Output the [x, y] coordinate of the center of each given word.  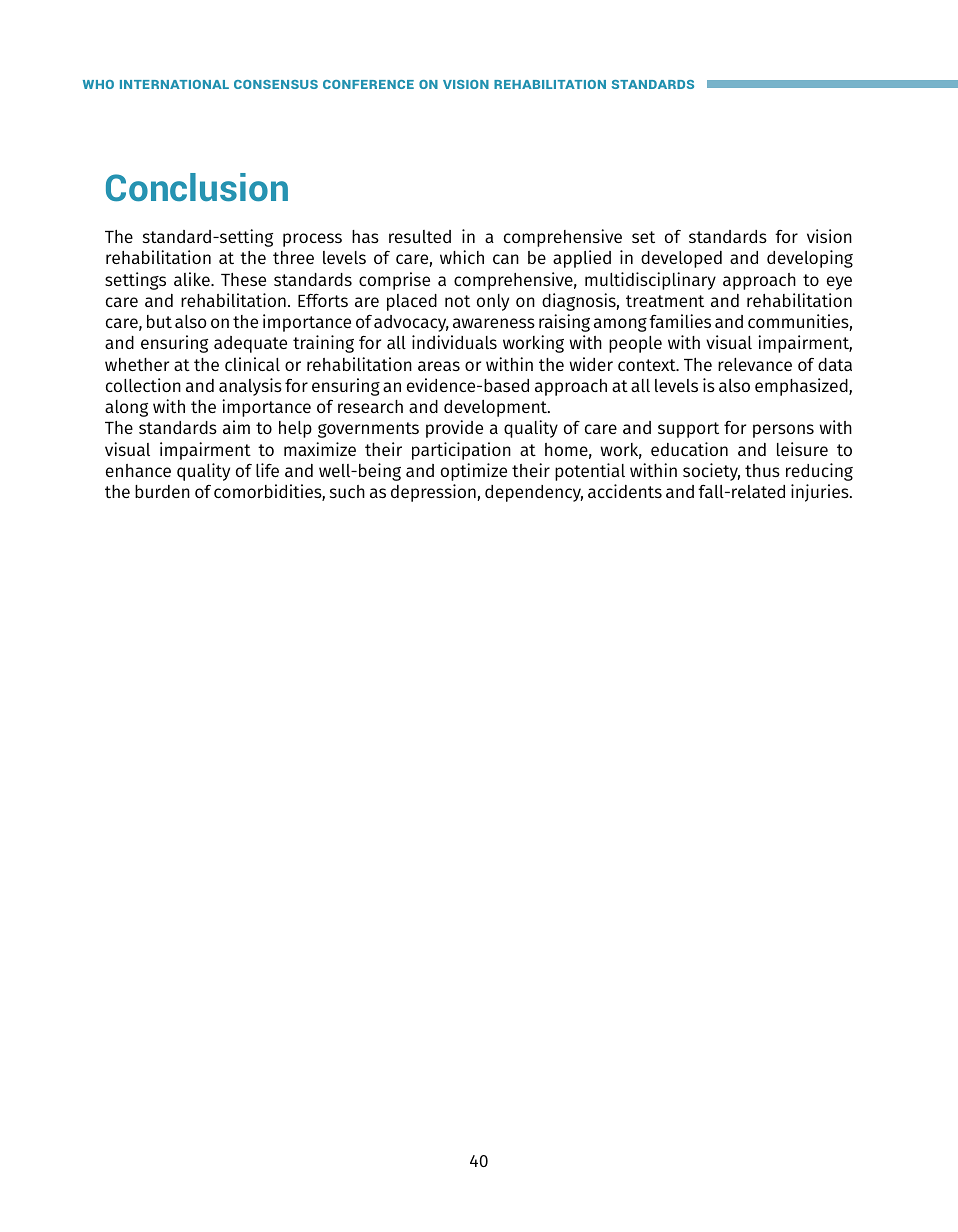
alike [193, 279]
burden [162, 491]
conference [368, 84]
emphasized [802, 387]
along [126, 408]
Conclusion [197, 187]
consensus [276, 84]
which [462, 257]
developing [810, 259]
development [497, 408]
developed [681, 259]
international [174, 84]
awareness [494, 323]
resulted [420, 236]
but [159, 321]
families [680, 321]
